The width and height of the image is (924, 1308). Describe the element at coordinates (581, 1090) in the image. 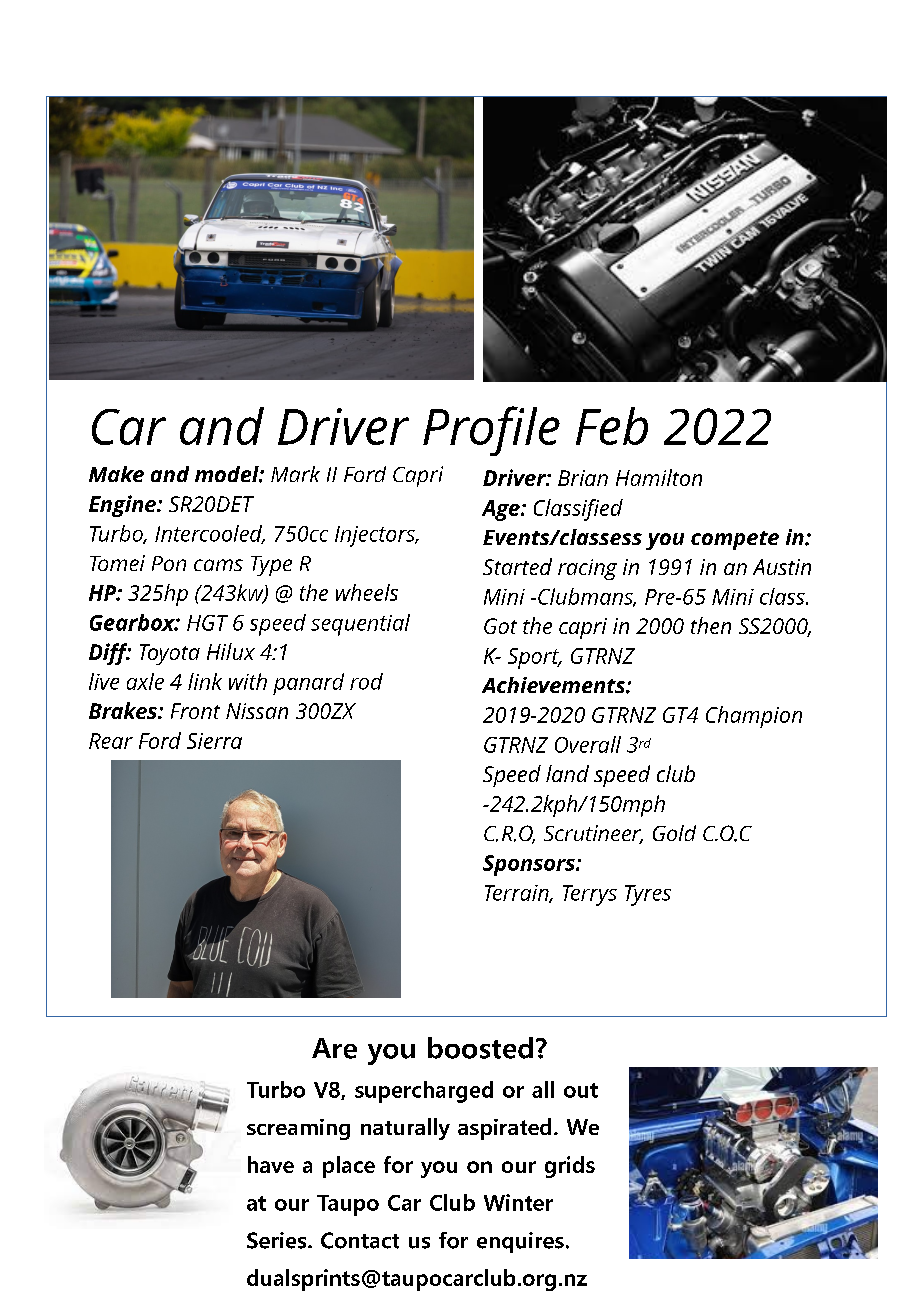

I see `out` at that location.
